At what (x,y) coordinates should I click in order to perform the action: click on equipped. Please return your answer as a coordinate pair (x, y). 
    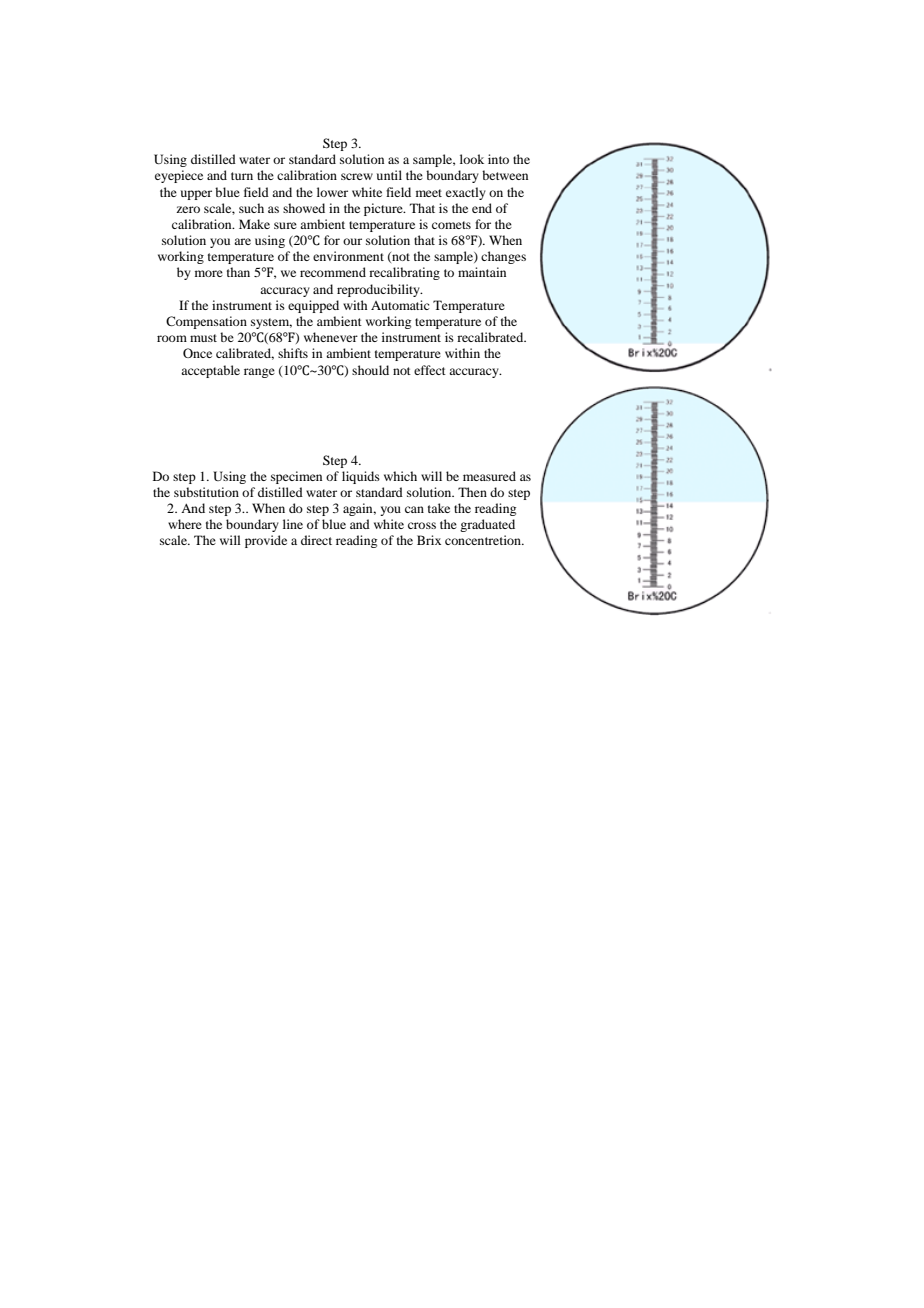
    Looking at the image, I should click on (313, 306).
